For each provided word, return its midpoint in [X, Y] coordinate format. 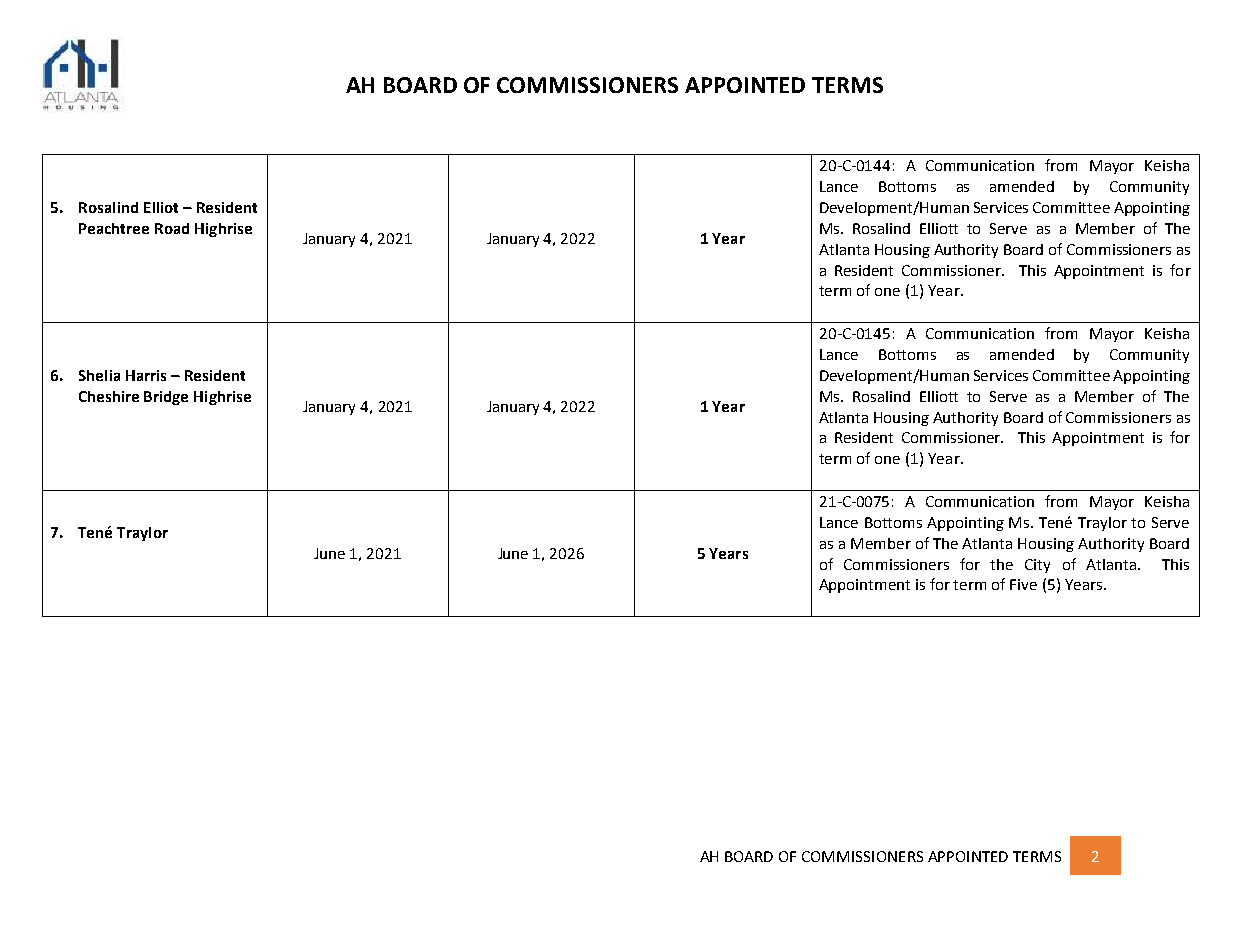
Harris [146, 375]
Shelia [99, 375]
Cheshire [109, 396]
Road [172, 228]
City [1037, 566]
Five [1023, 584]
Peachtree [114, 228]
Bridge [166, 398]
